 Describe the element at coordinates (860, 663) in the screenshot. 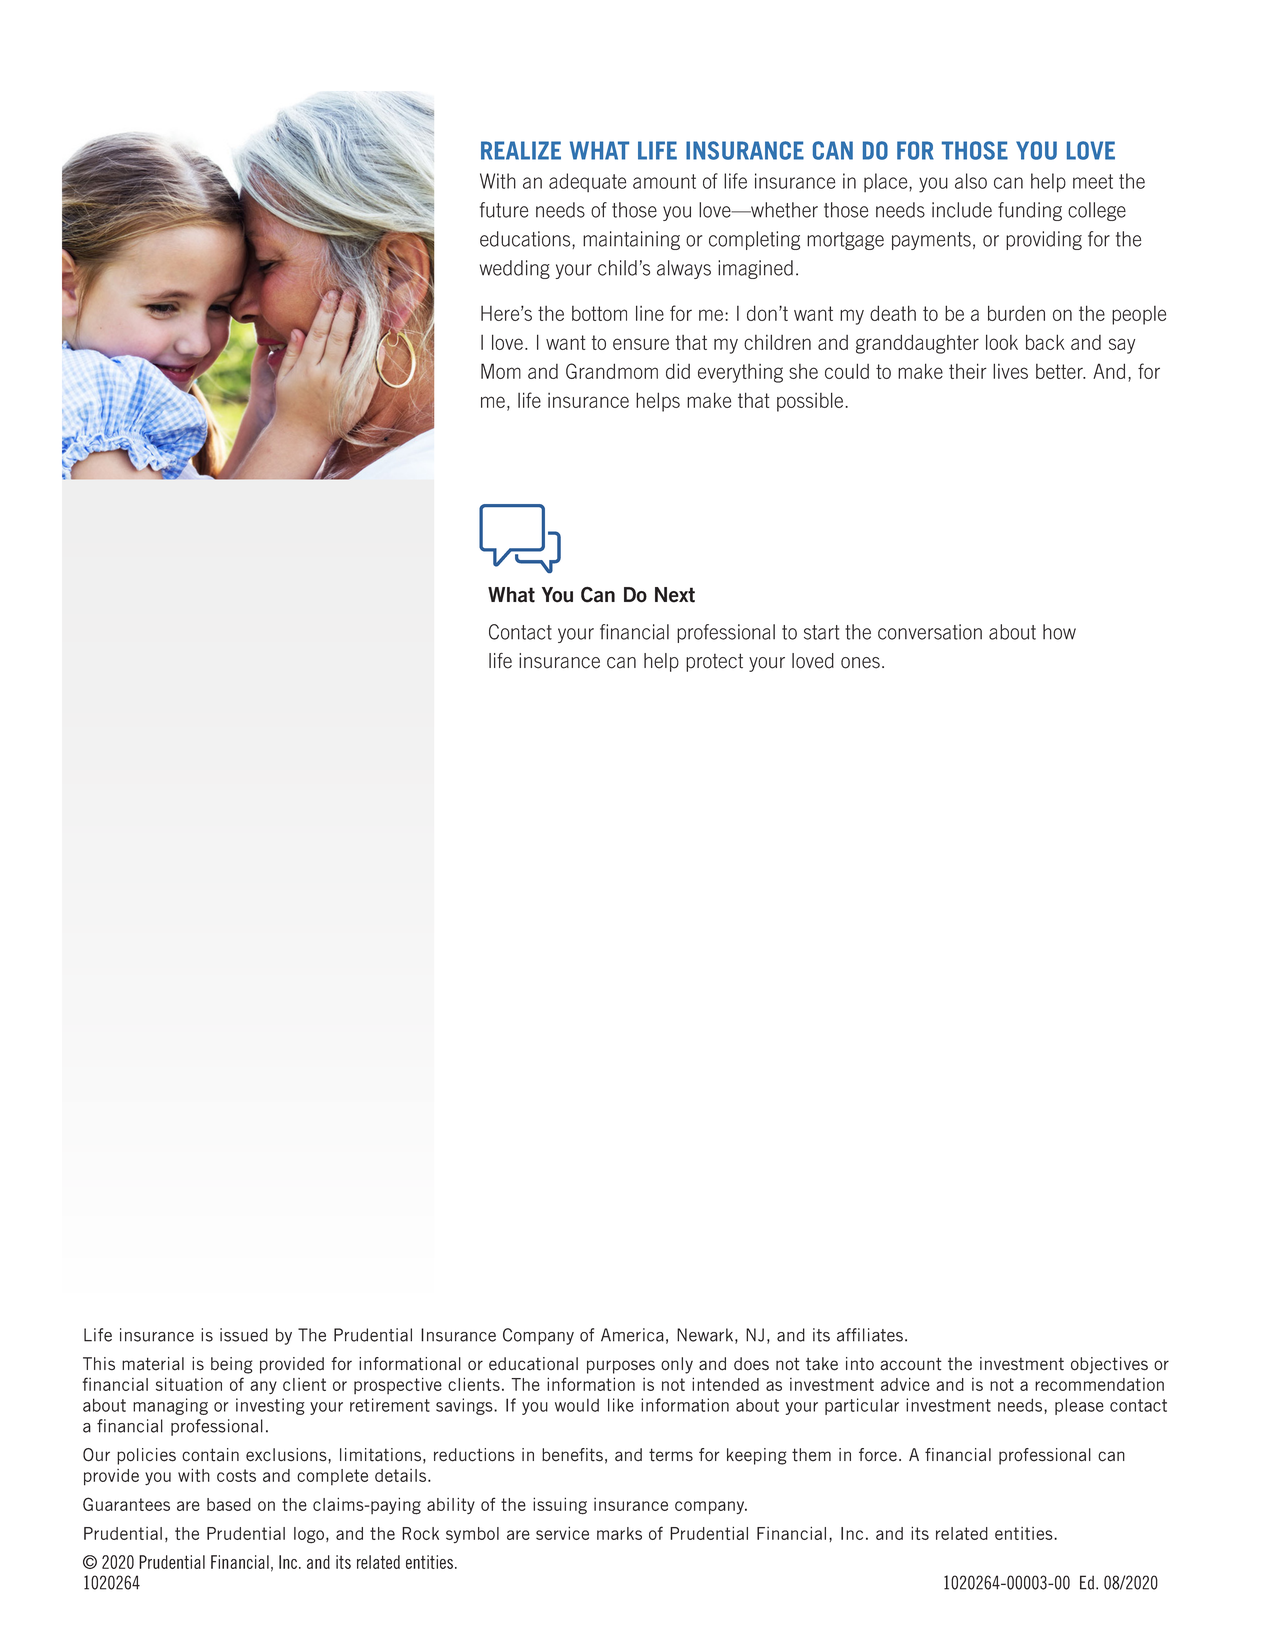

I see `ones` at that location.
